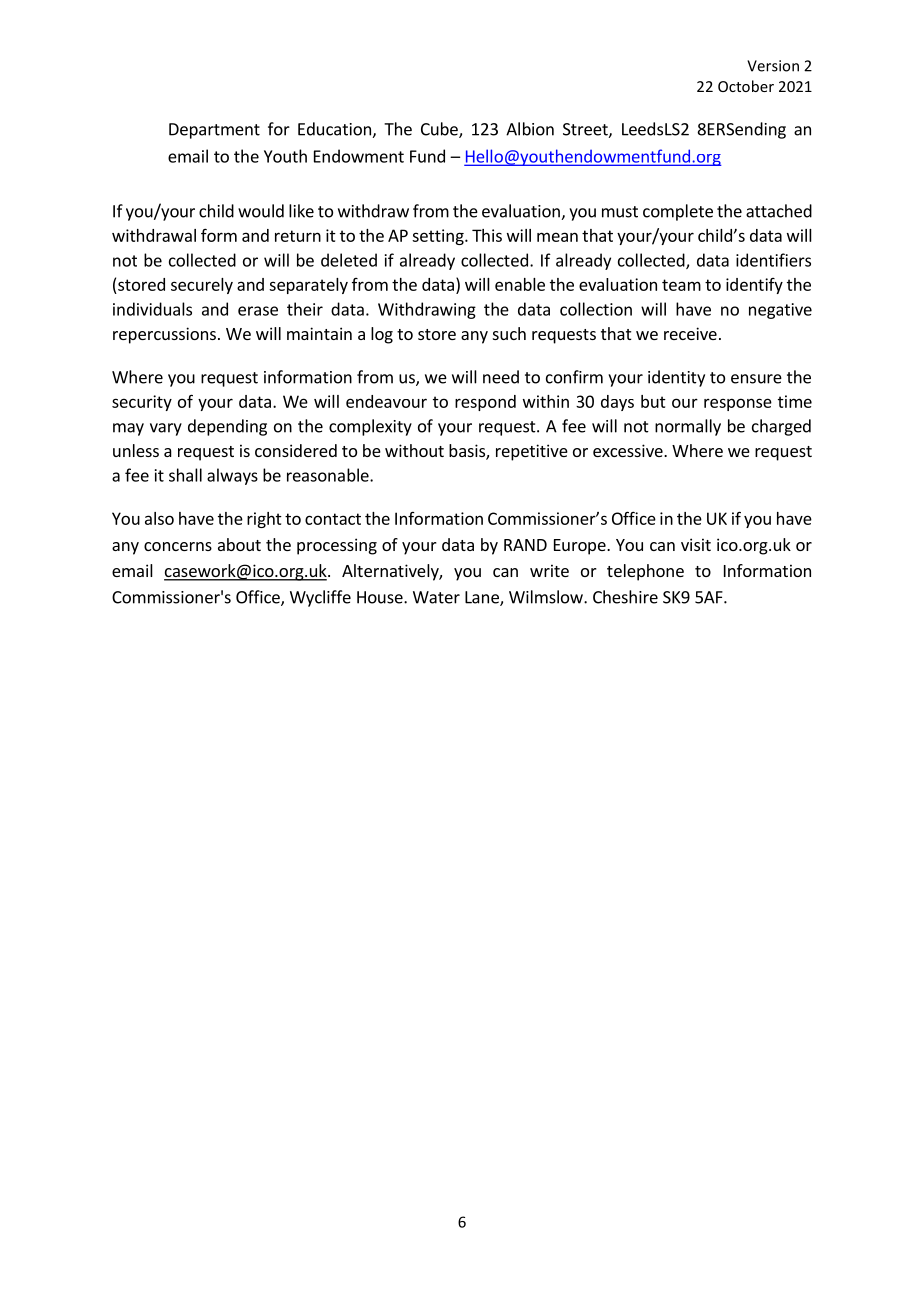 This page has width=924, height=1308. What do you see at coordinates (436, 597) in the page?
I see `Water` at bounding box center [436, 597].
